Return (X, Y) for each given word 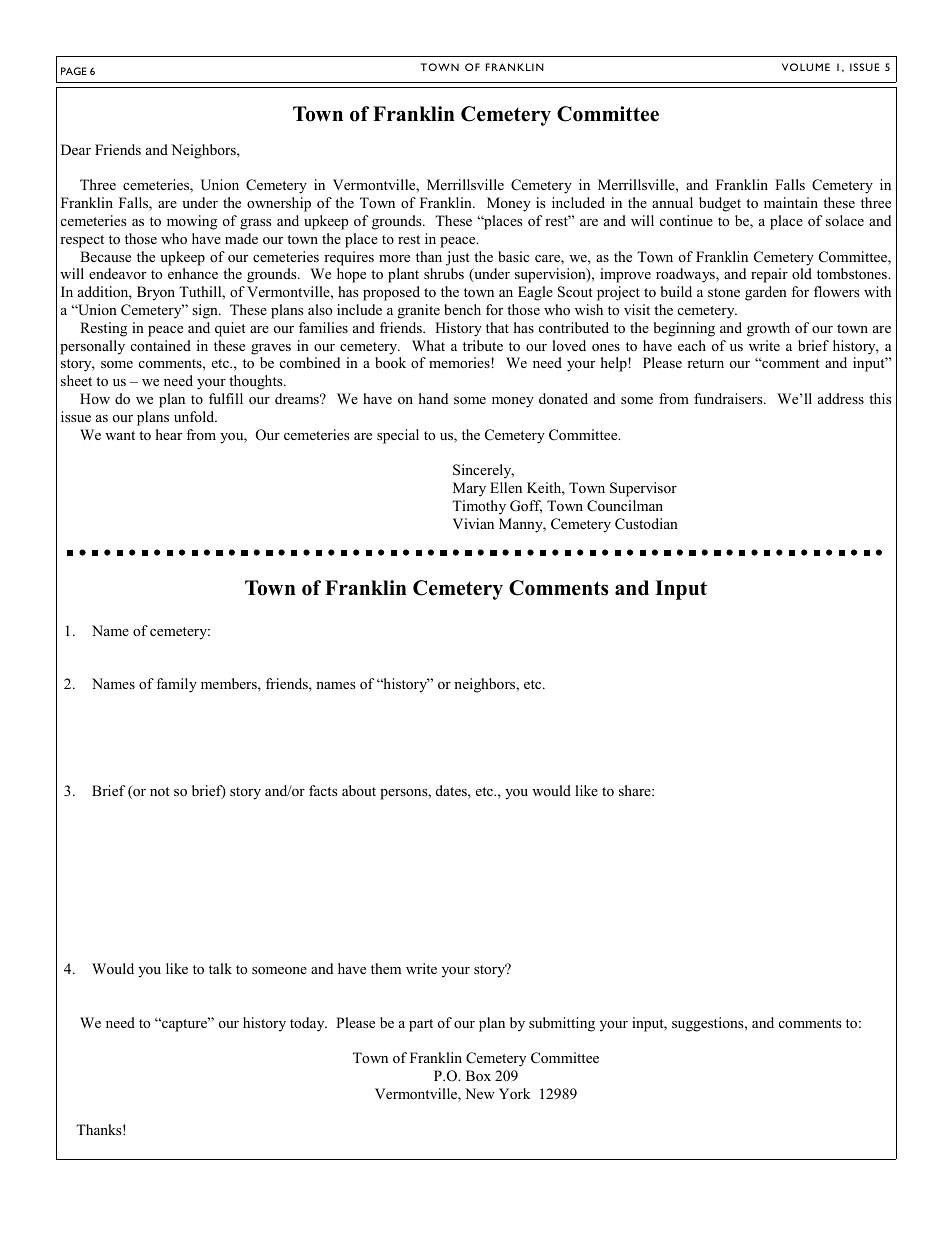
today (308, 1024)
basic (513, 256)
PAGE (74, 71)
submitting (562, 1024)
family (176, 685)
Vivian (473, 523)
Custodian (646, 524)
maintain (791, 202)
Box (478, 1076)
